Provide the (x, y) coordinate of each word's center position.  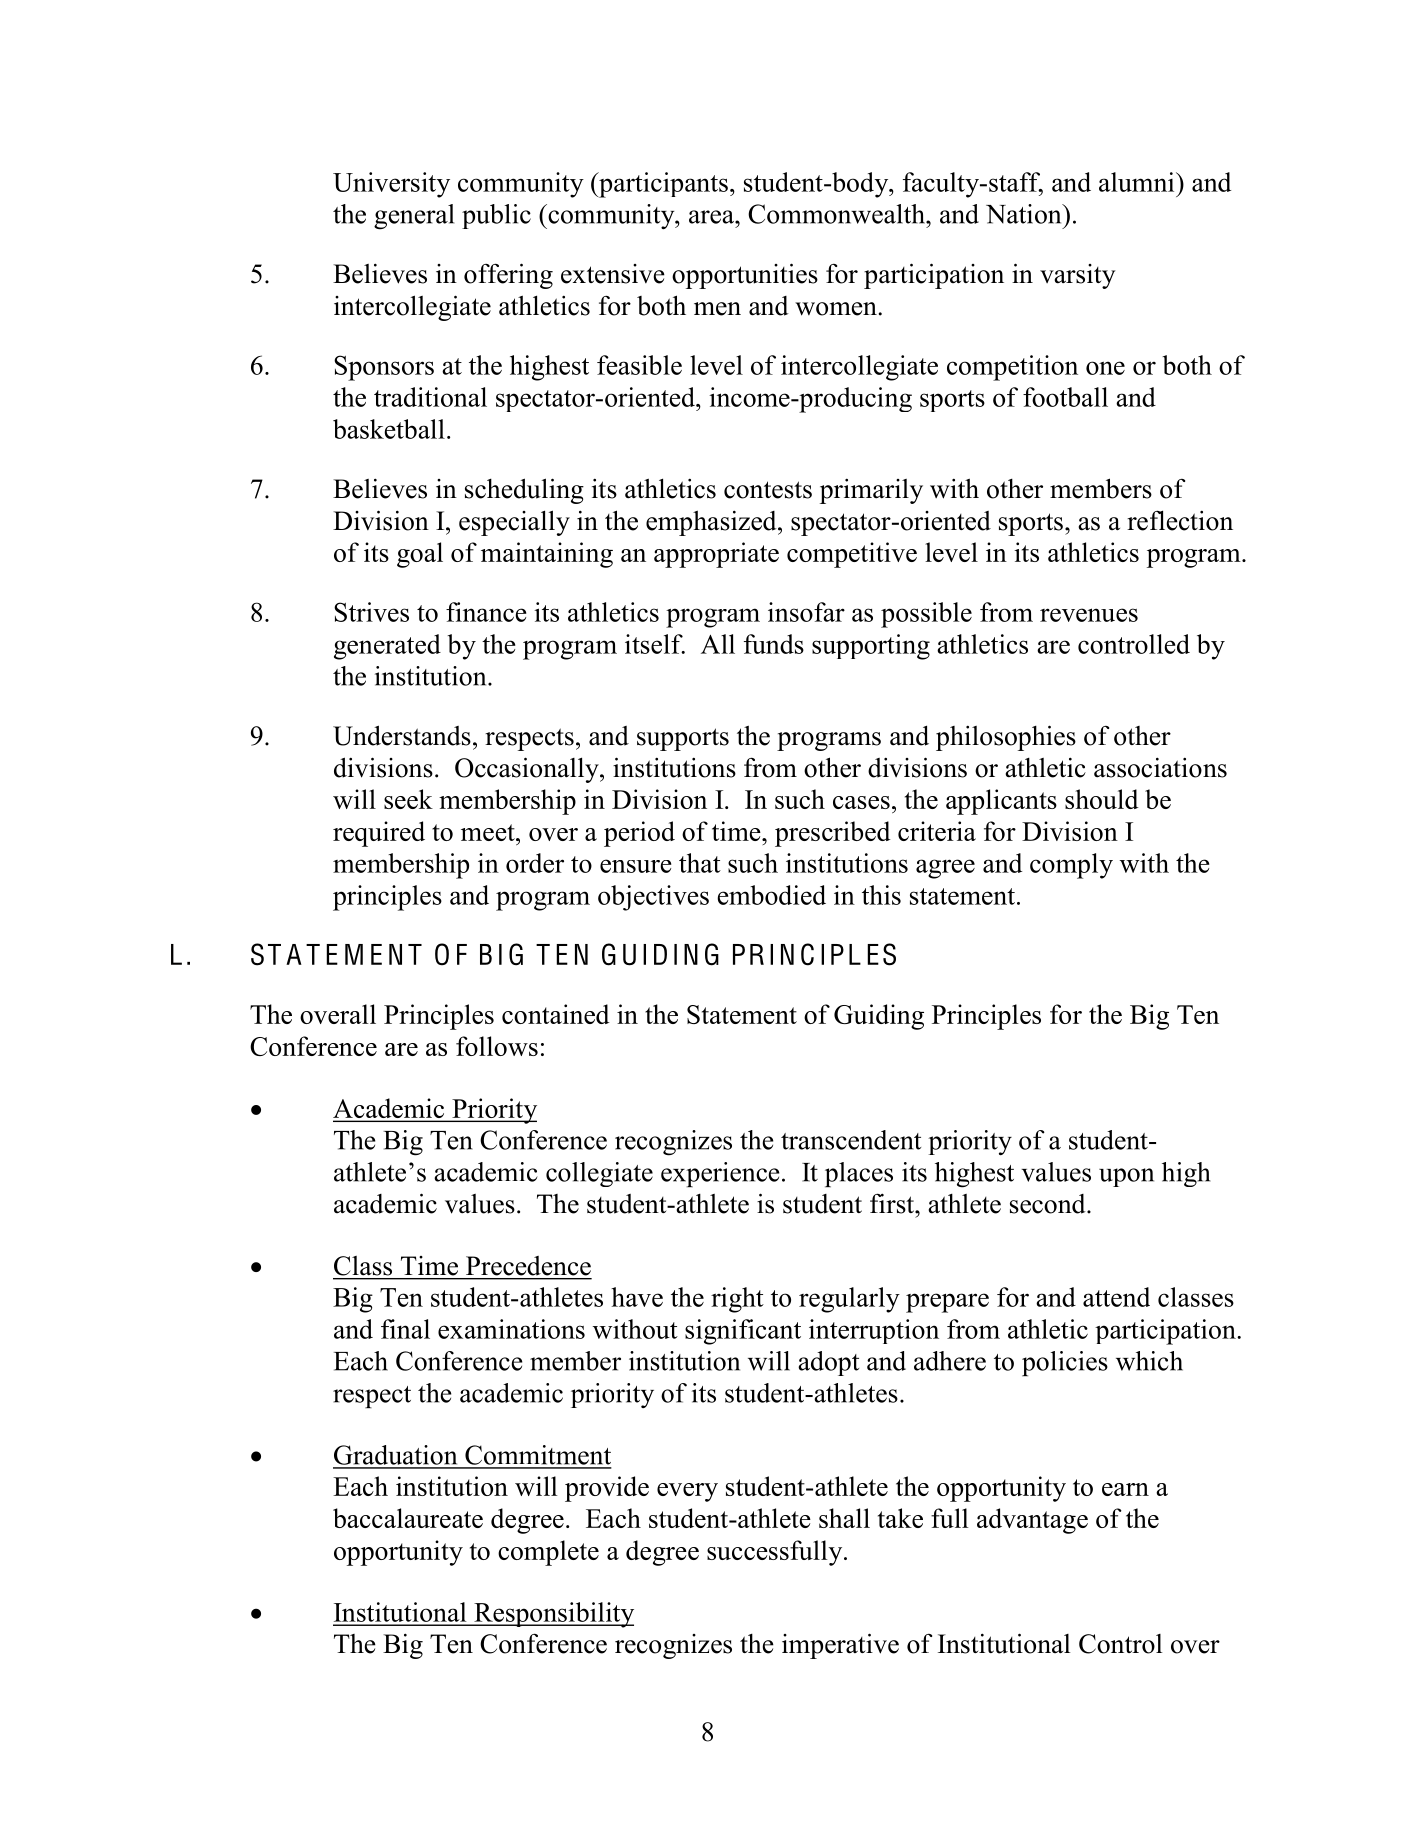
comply (1071, 866)
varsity (1077, 276)
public (496, 216)
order (535, 863)
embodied (771, 895)
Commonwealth (837, 214)
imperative (840, 1646)
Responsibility (553, 1615)
